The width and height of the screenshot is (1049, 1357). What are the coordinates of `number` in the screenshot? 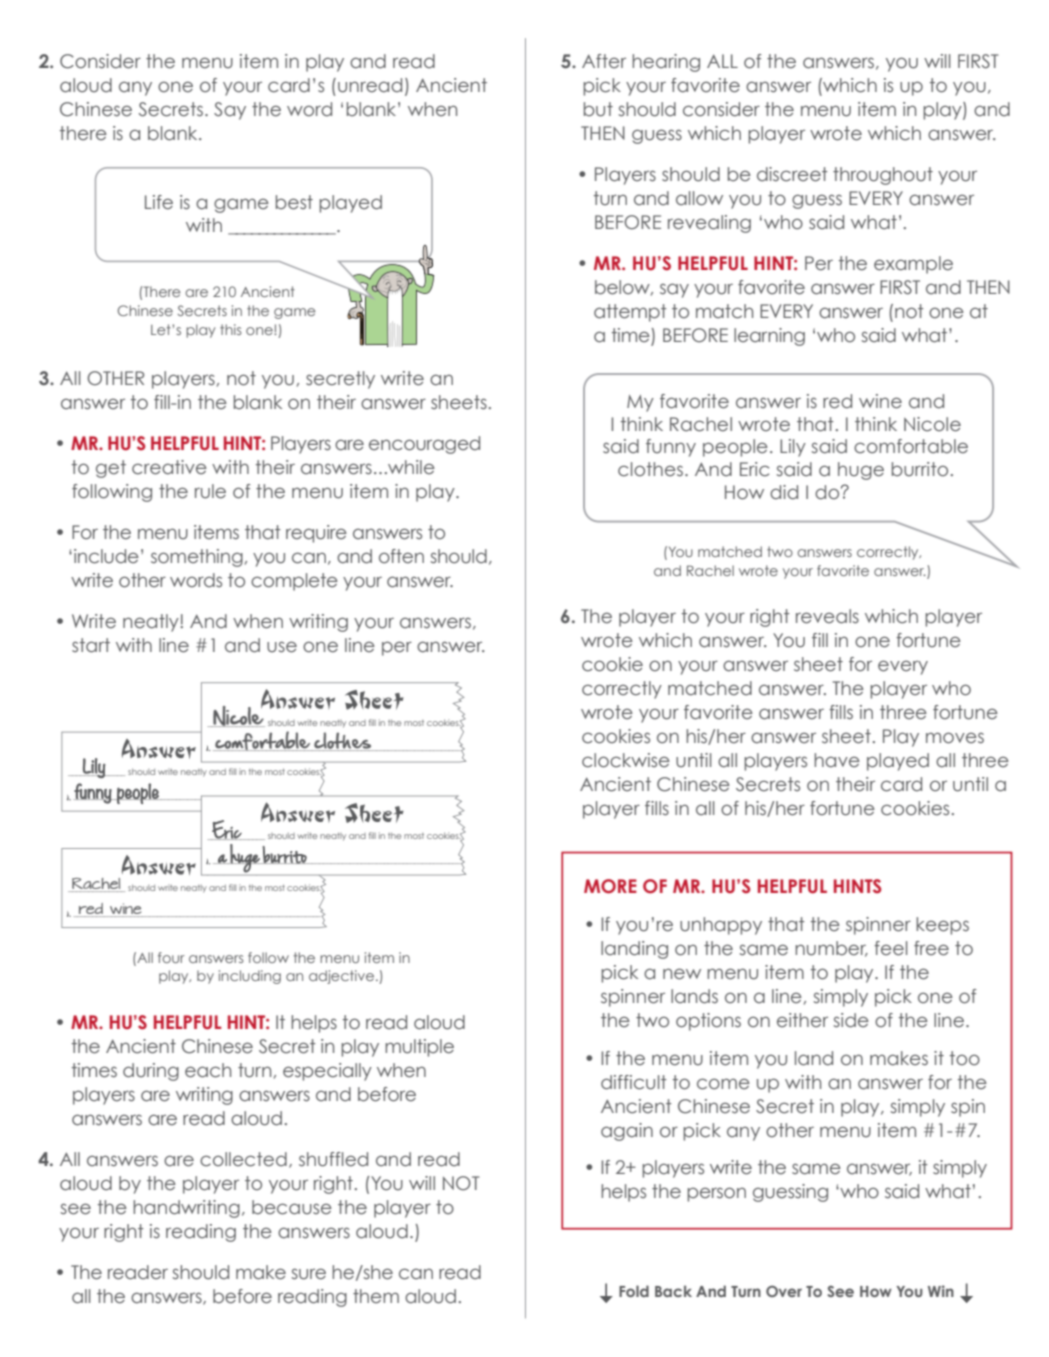 It's located at (831, 949).
